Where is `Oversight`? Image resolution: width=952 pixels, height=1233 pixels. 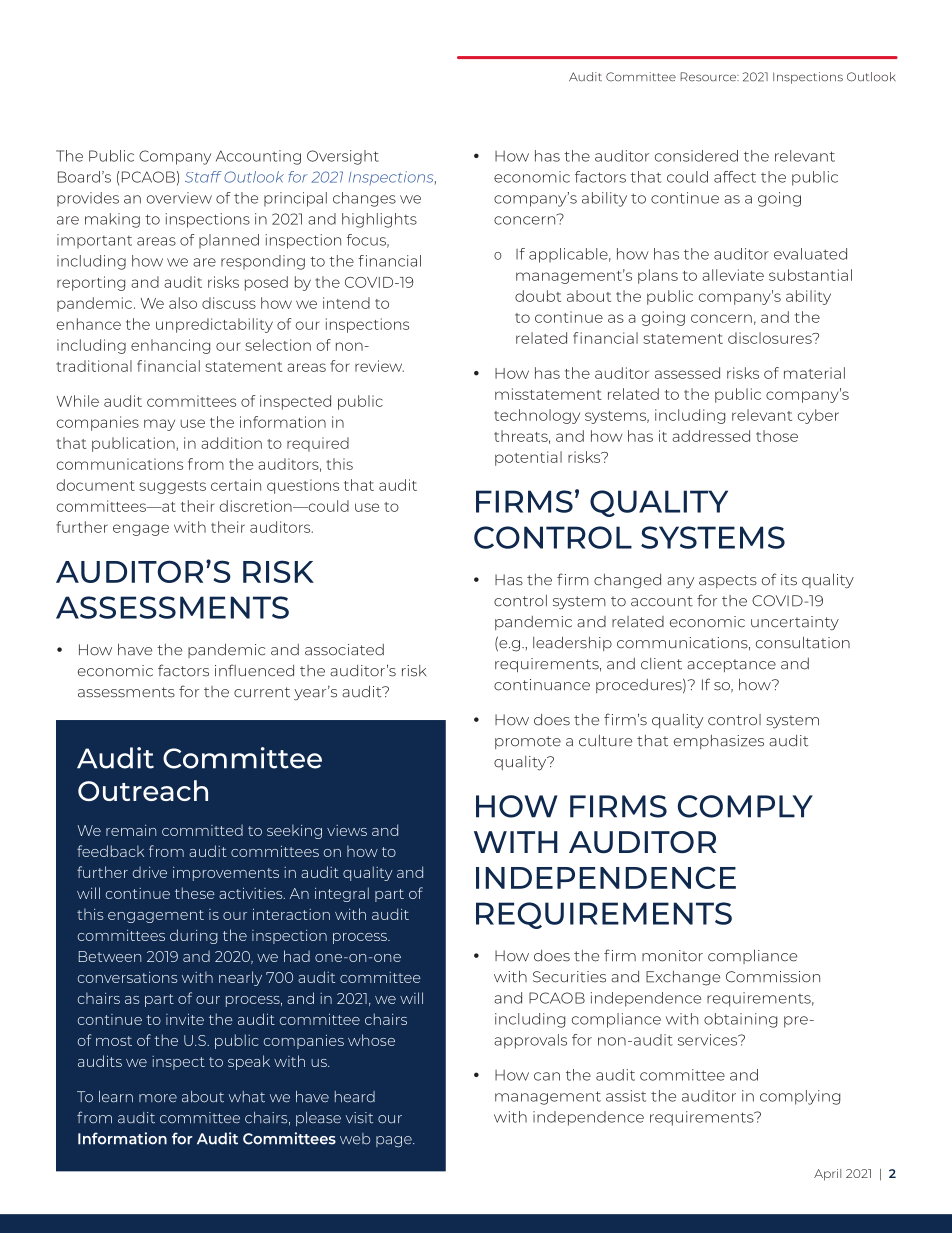 Oversight is located at coordinates (343, 157).
